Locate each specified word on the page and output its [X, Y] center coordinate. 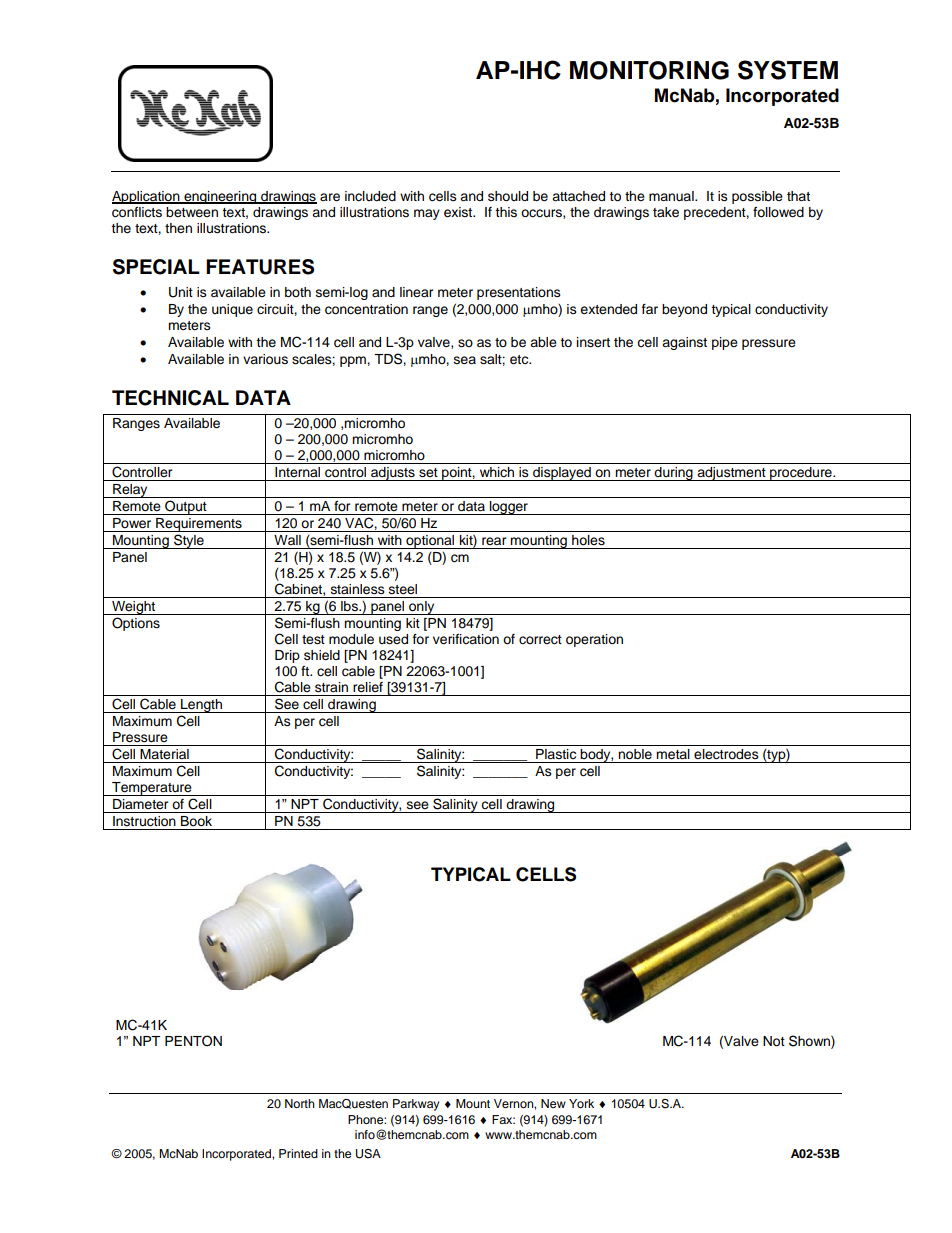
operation [594, 640]
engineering [220, 197]
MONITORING [649, 70]
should [508, 196]
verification [466, 639]
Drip [287, 656]
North [300, 1103]
